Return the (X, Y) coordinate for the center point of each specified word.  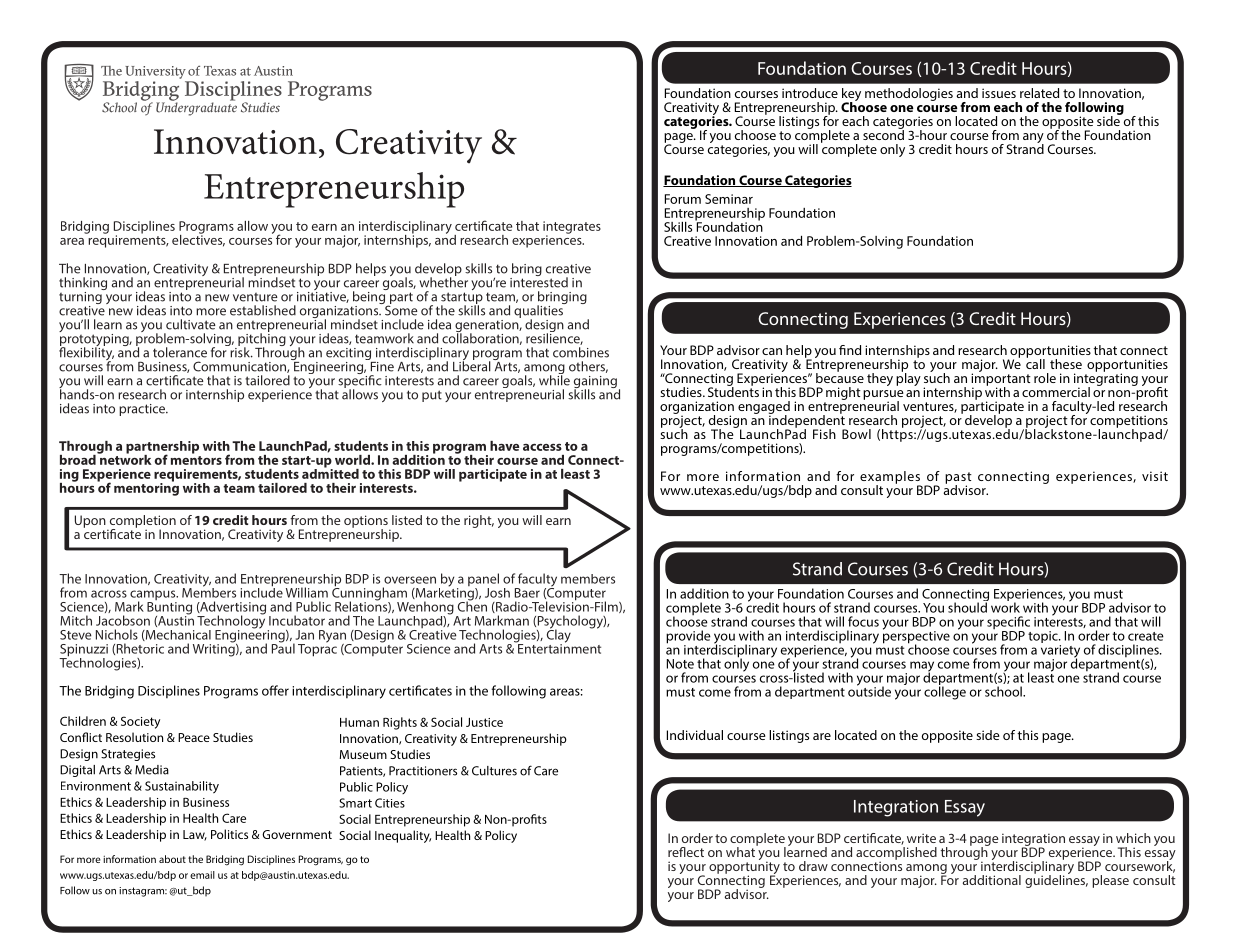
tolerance (180, 352)
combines (581, 352)
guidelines (1056, 880)
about (172, 859)
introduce (810, 93)
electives (198, 239)
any (1033, 139)
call (1035, 363)
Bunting (169, 609)
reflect (686, 852)
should (968, 606)
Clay (559, 636)
